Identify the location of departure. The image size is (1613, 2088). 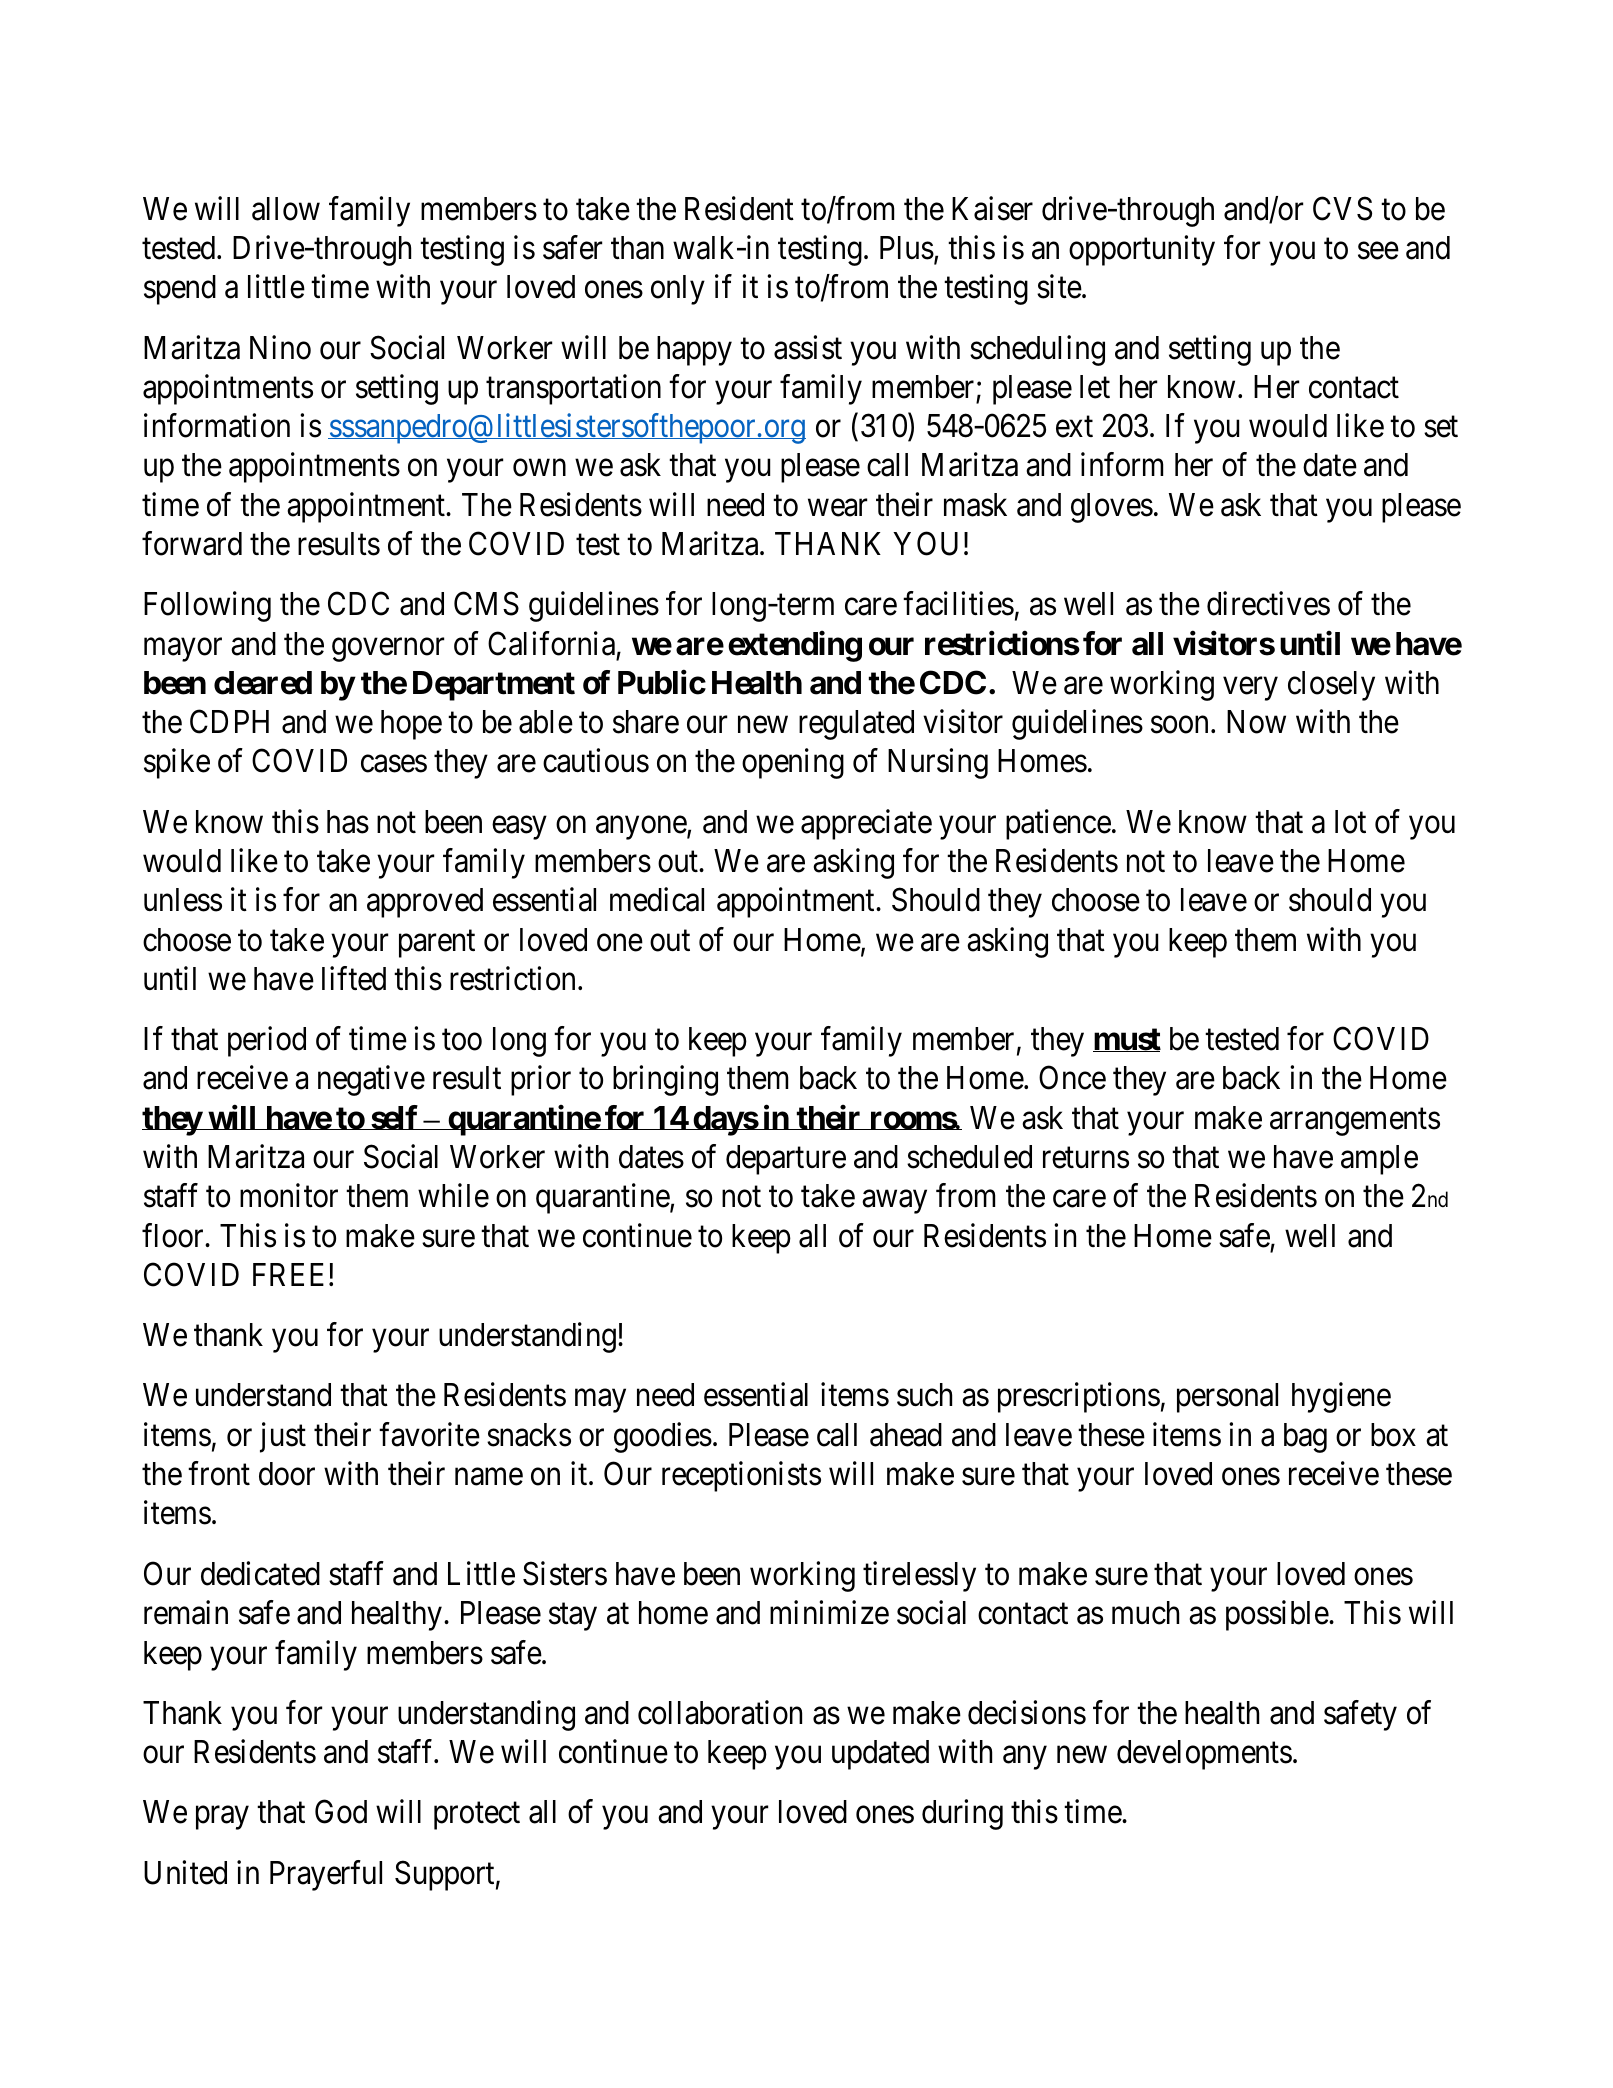
(786, 1160).
